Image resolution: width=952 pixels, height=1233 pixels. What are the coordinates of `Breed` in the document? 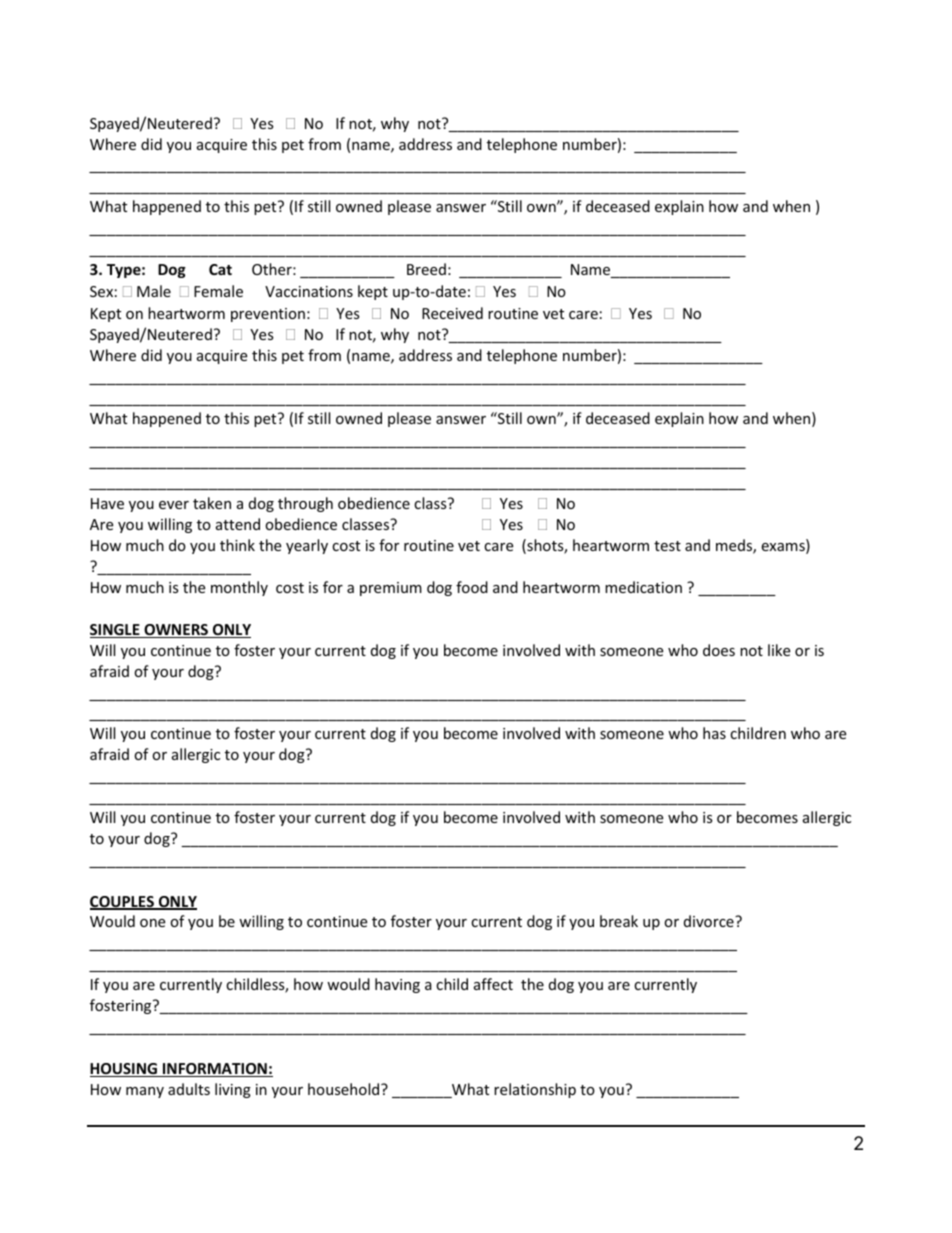 It's located at (426, 269).
